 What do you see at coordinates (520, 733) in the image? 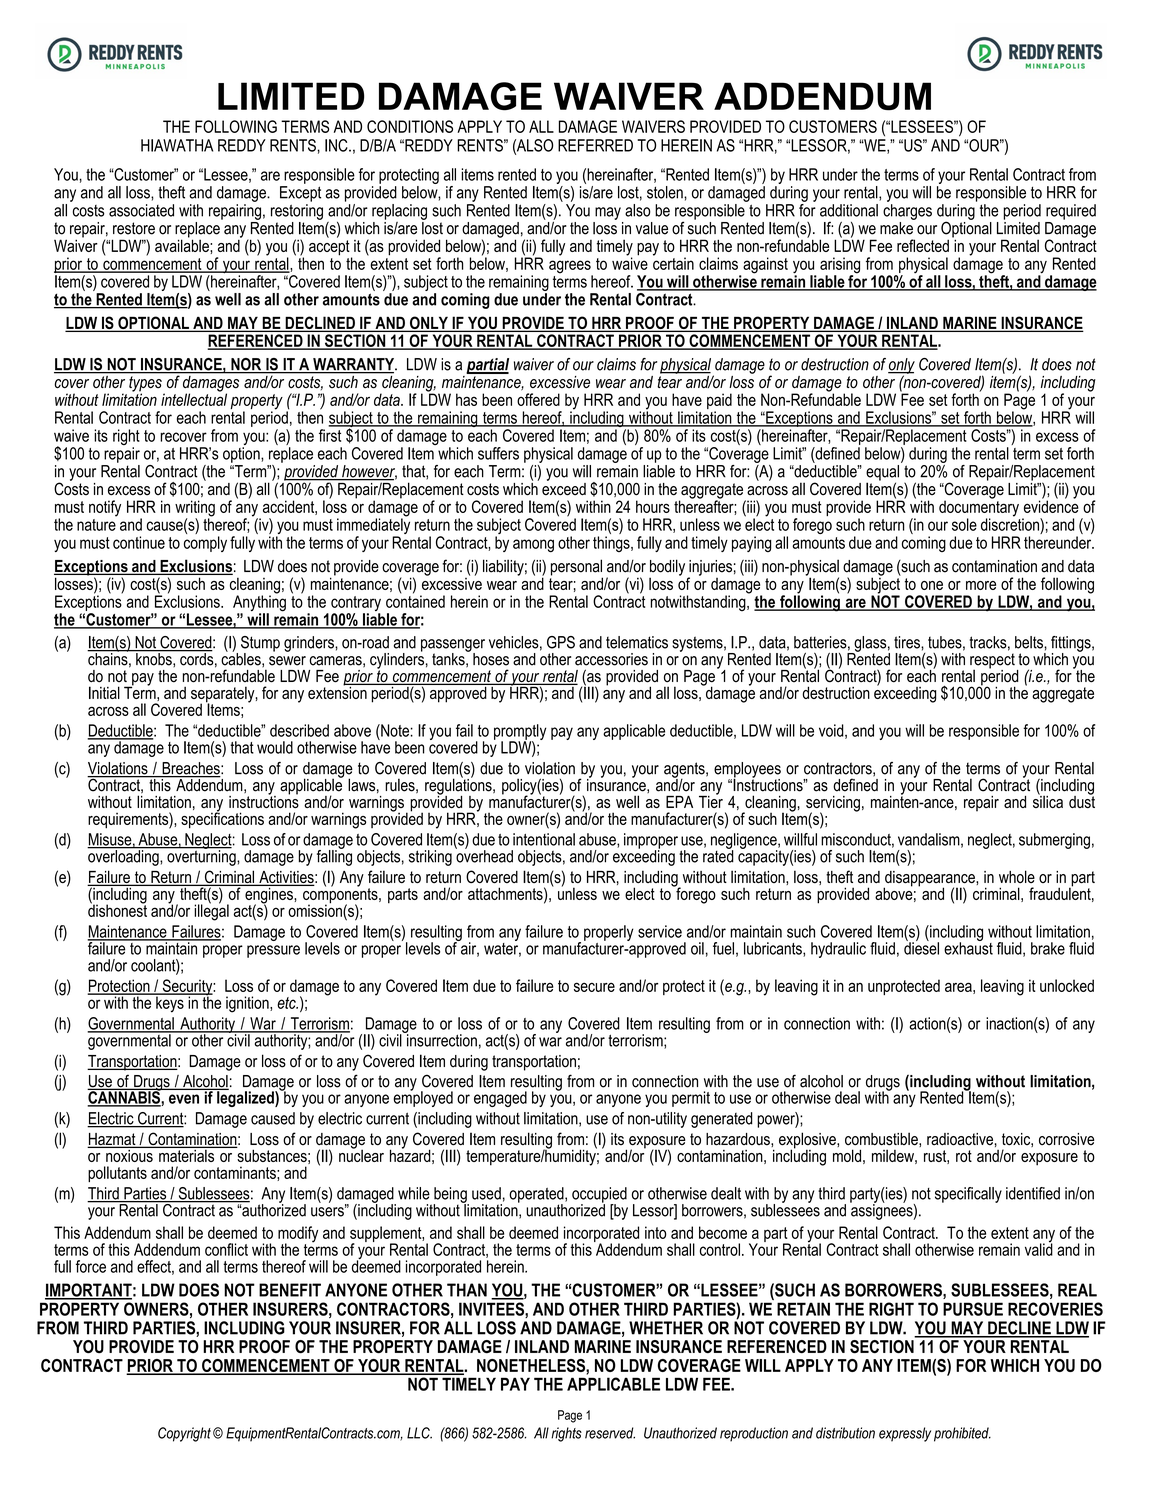
I see `promptly` at bounding box center [520, 733].
